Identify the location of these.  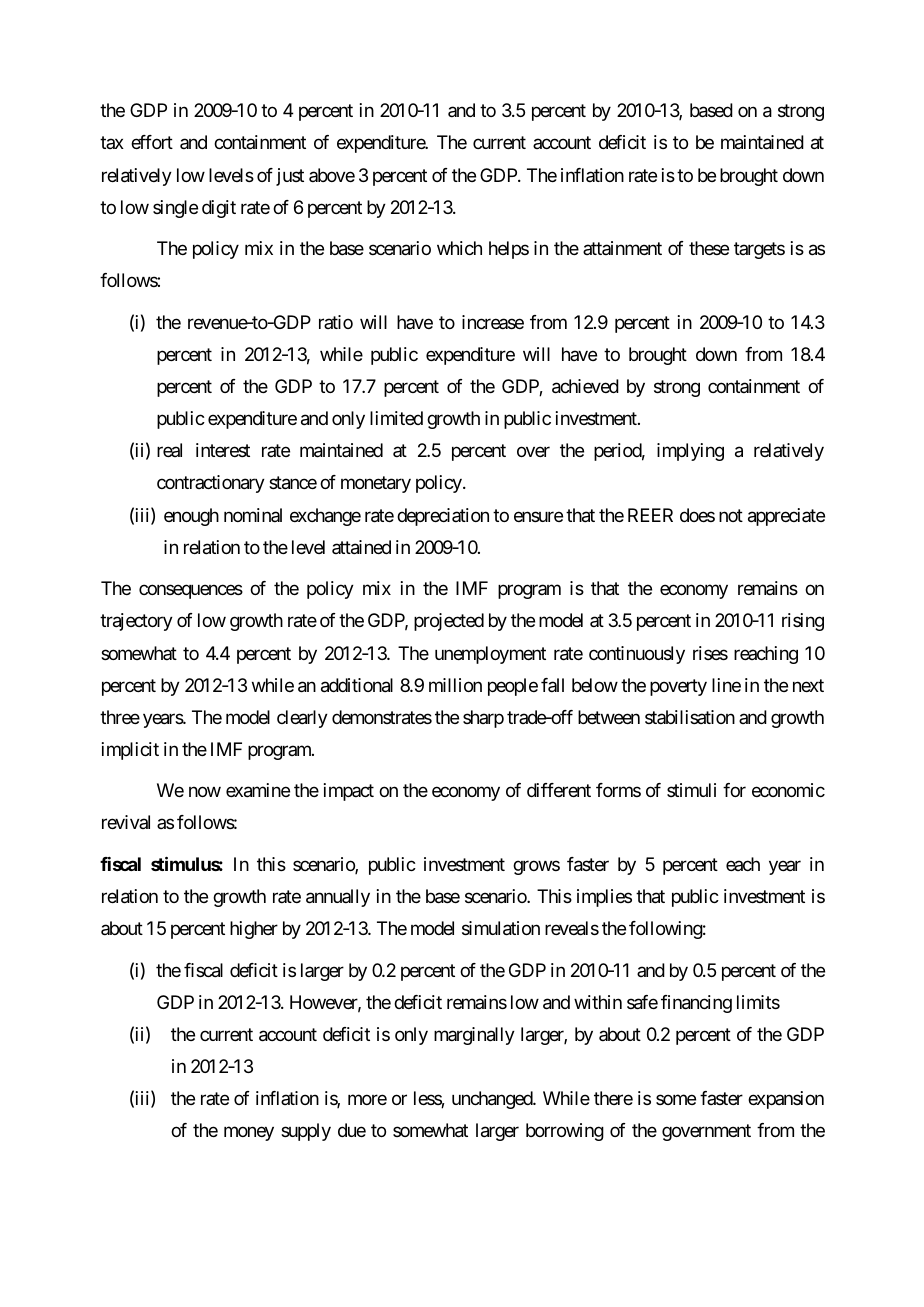
(709, 248).
